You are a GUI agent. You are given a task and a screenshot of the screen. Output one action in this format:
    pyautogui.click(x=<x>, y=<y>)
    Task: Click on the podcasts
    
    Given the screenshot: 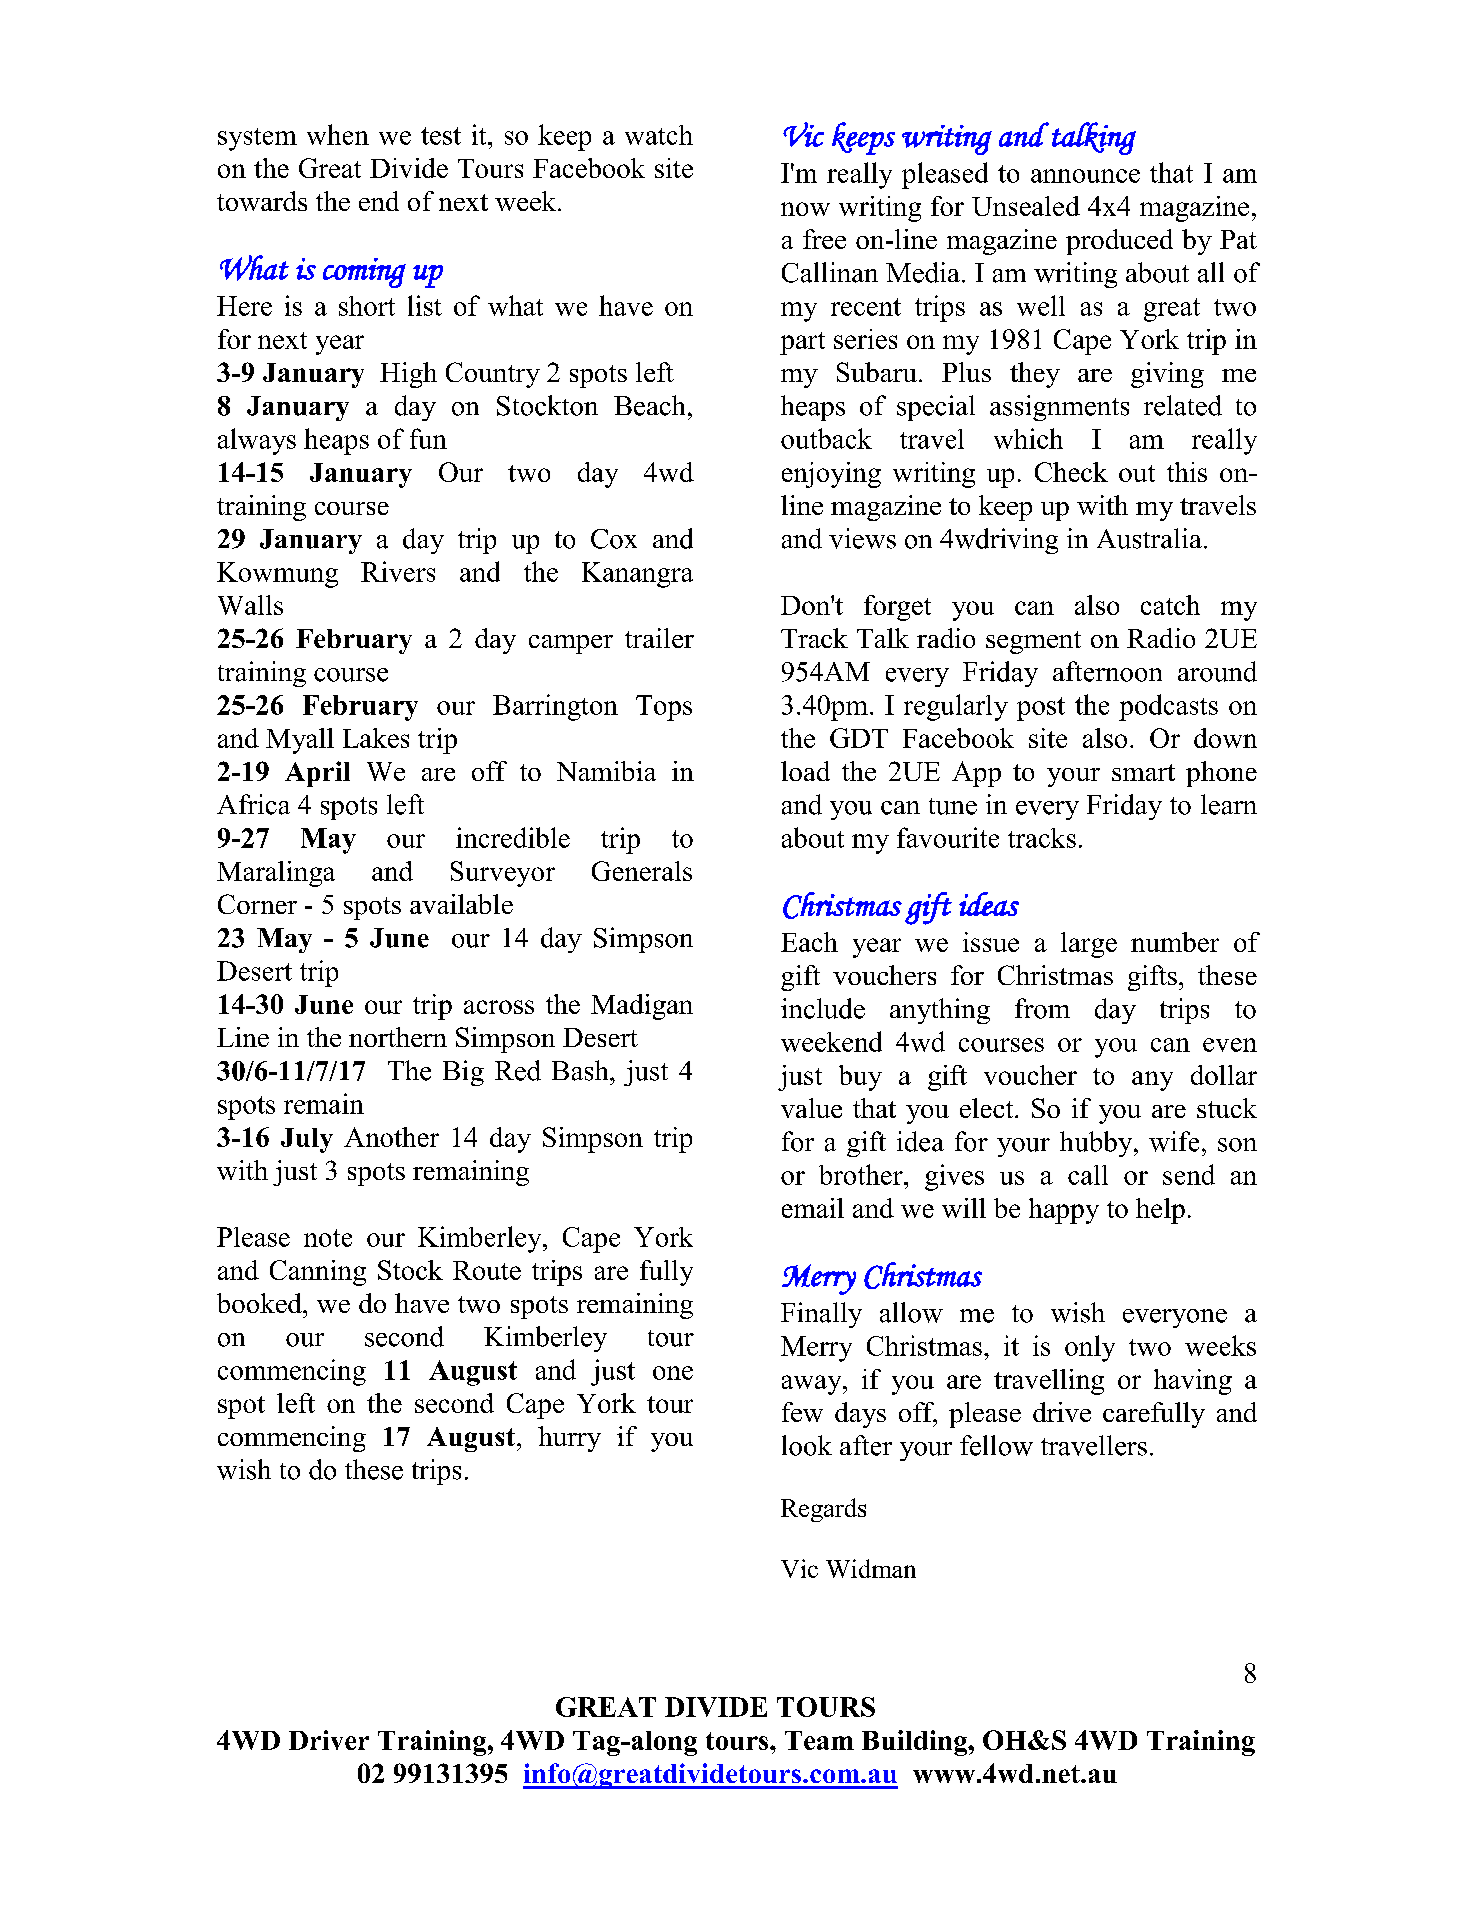 What is the action you would take?
    pyautogui.click(x=1168, y=707)
